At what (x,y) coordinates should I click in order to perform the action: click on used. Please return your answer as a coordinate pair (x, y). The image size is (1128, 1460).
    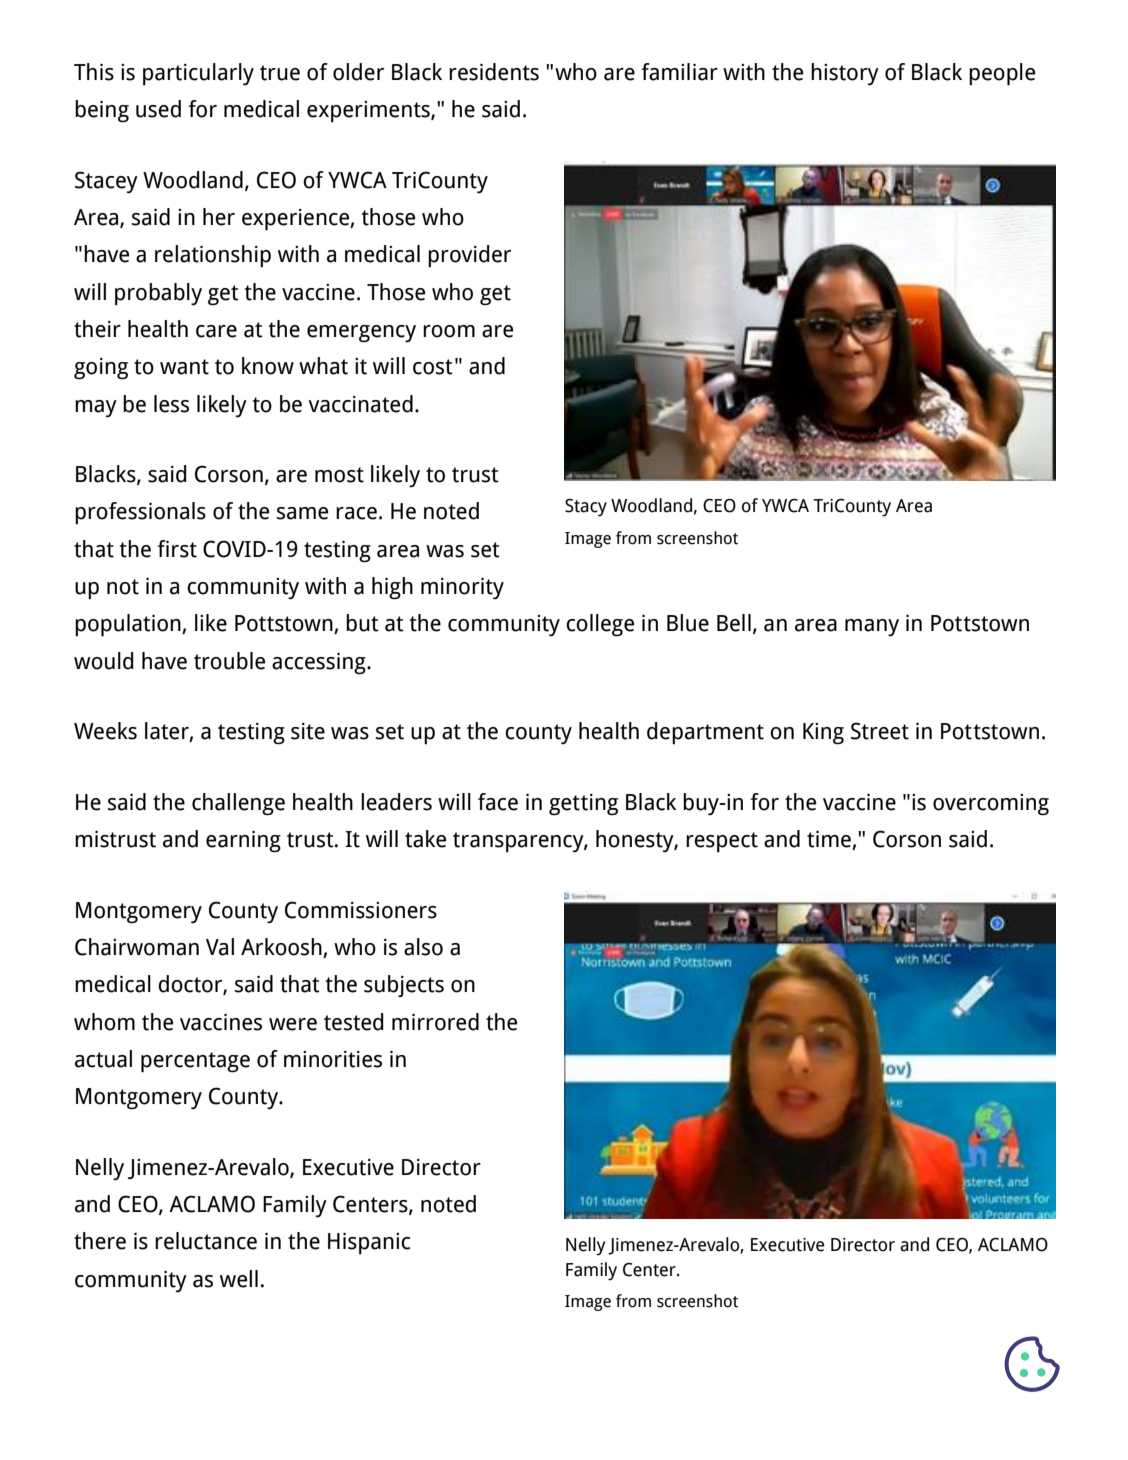
    Looking at the image, I should click on (158, 109).
